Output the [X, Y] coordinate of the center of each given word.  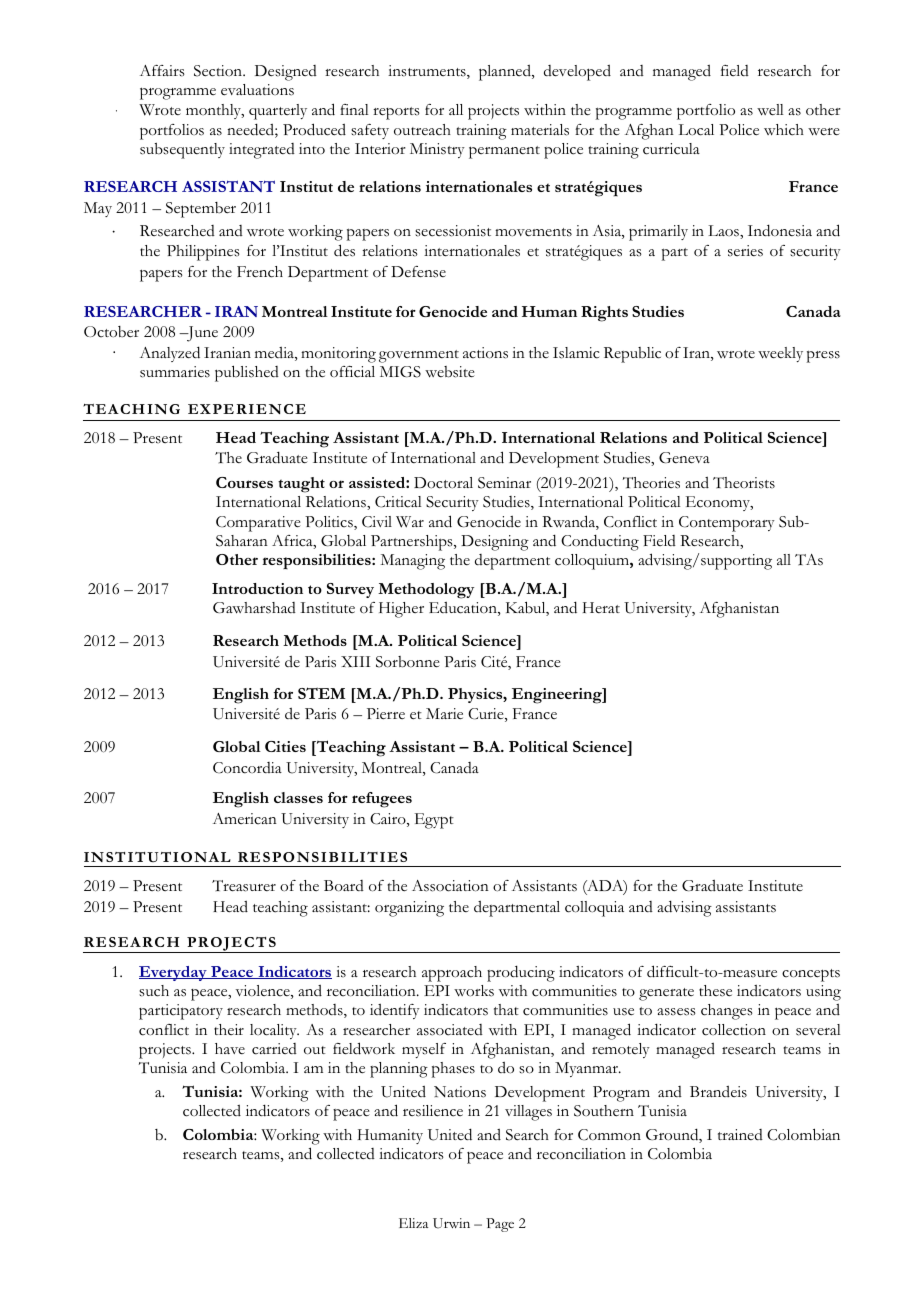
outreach [422, 130]
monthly [215, 111]
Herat [601, 607]
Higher [401, 610]
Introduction [257, 588]
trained [740, 1134]
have [230, 1048]
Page [500, 1225]
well [770, 110]
